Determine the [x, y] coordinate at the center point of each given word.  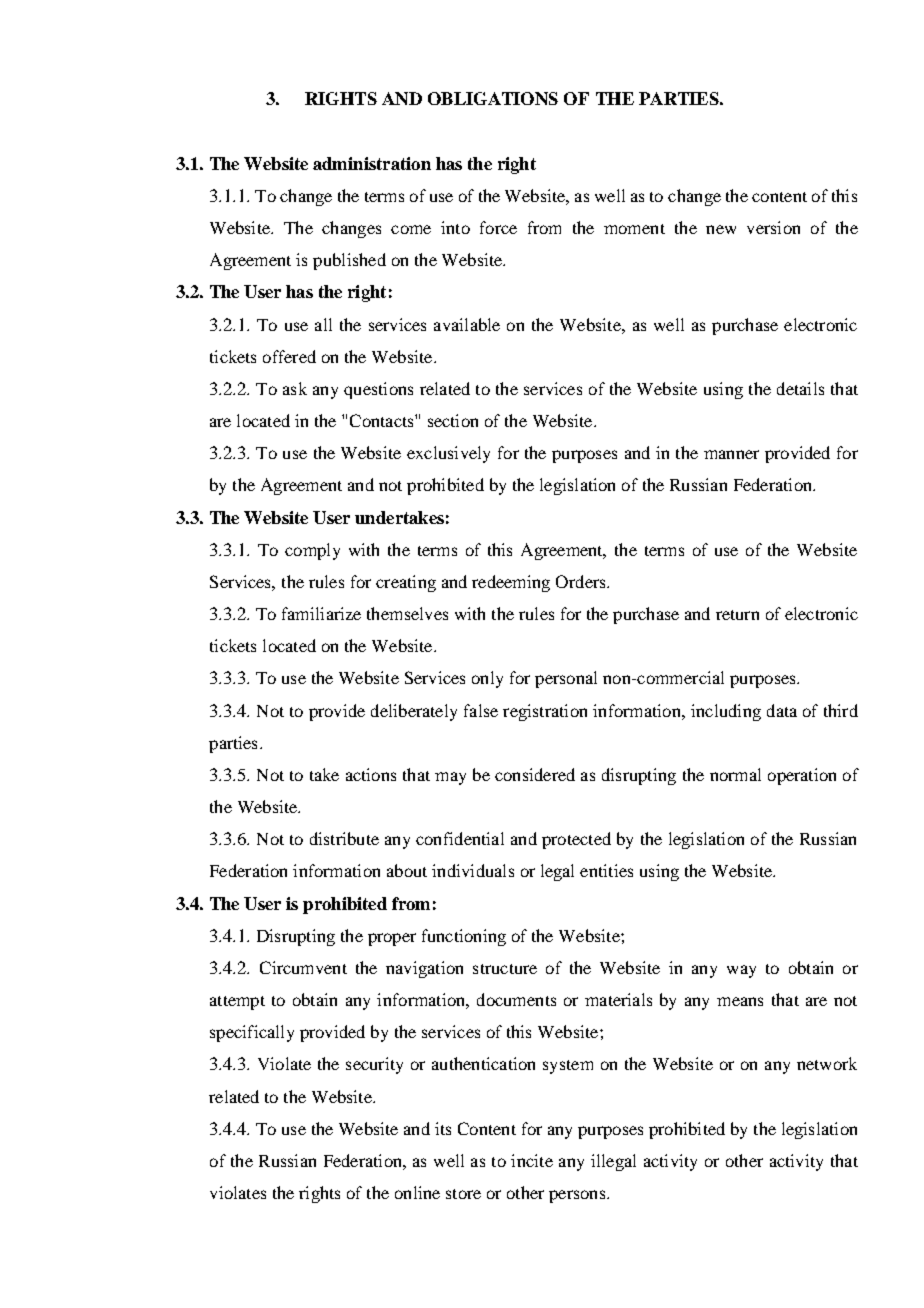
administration [372, 163]
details [800, 388]
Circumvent [303, 967]
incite [532, 1160]
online [417, 1192]
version [773, 227]
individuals [473, 870]
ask [295, 388]
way [741, 971]
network [827, 1063]
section [453, 420]
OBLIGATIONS [493, 98]
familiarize [321, 613]
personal [566, 679]
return [737, 615]
